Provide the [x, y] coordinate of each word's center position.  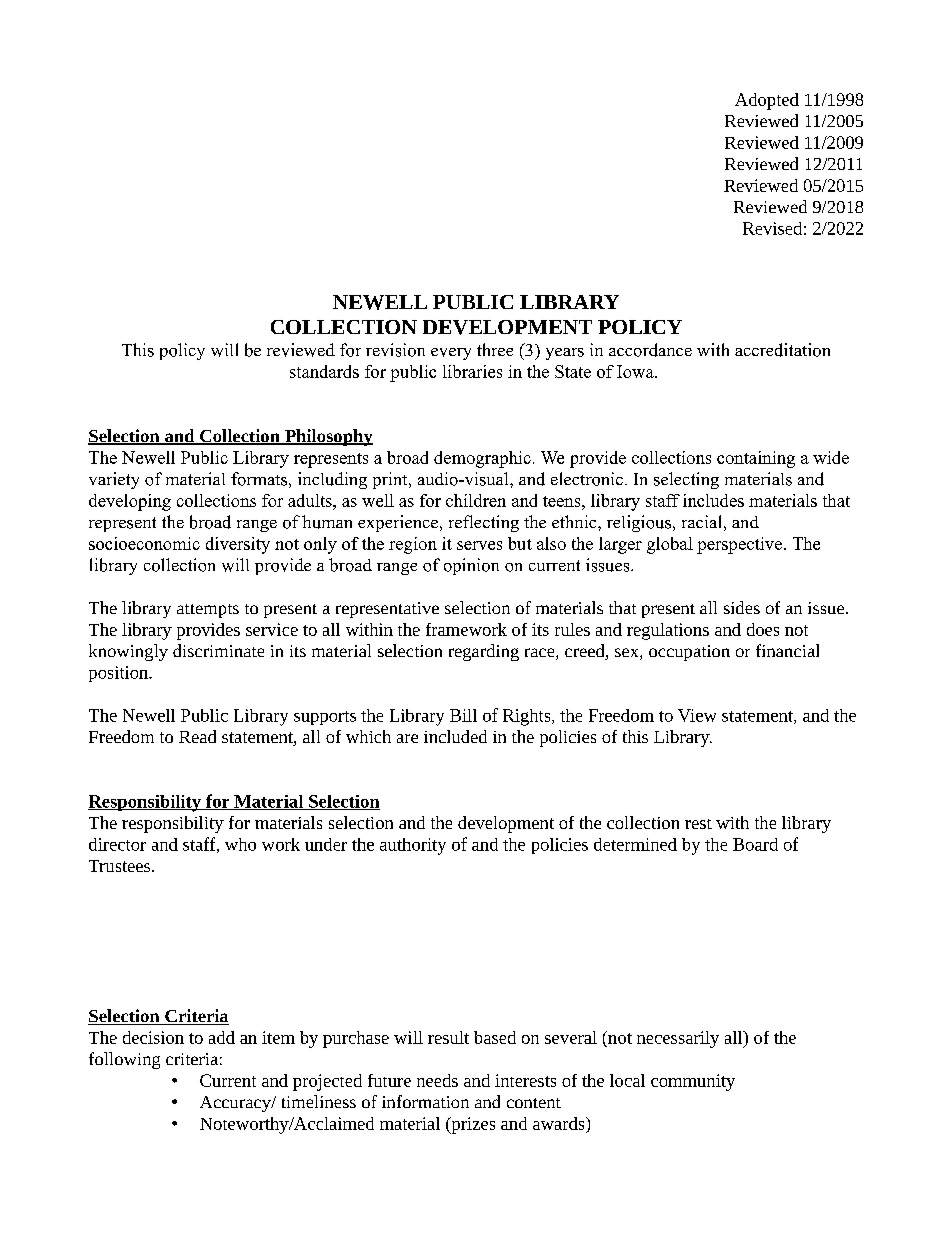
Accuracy [236, 1104]
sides [742, 607]
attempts [208, 611]
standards [324, 371]
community [693, 1082]
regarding [484, 652]
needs [437, 1080]
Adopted [767, 101]
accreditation [782, 350]
